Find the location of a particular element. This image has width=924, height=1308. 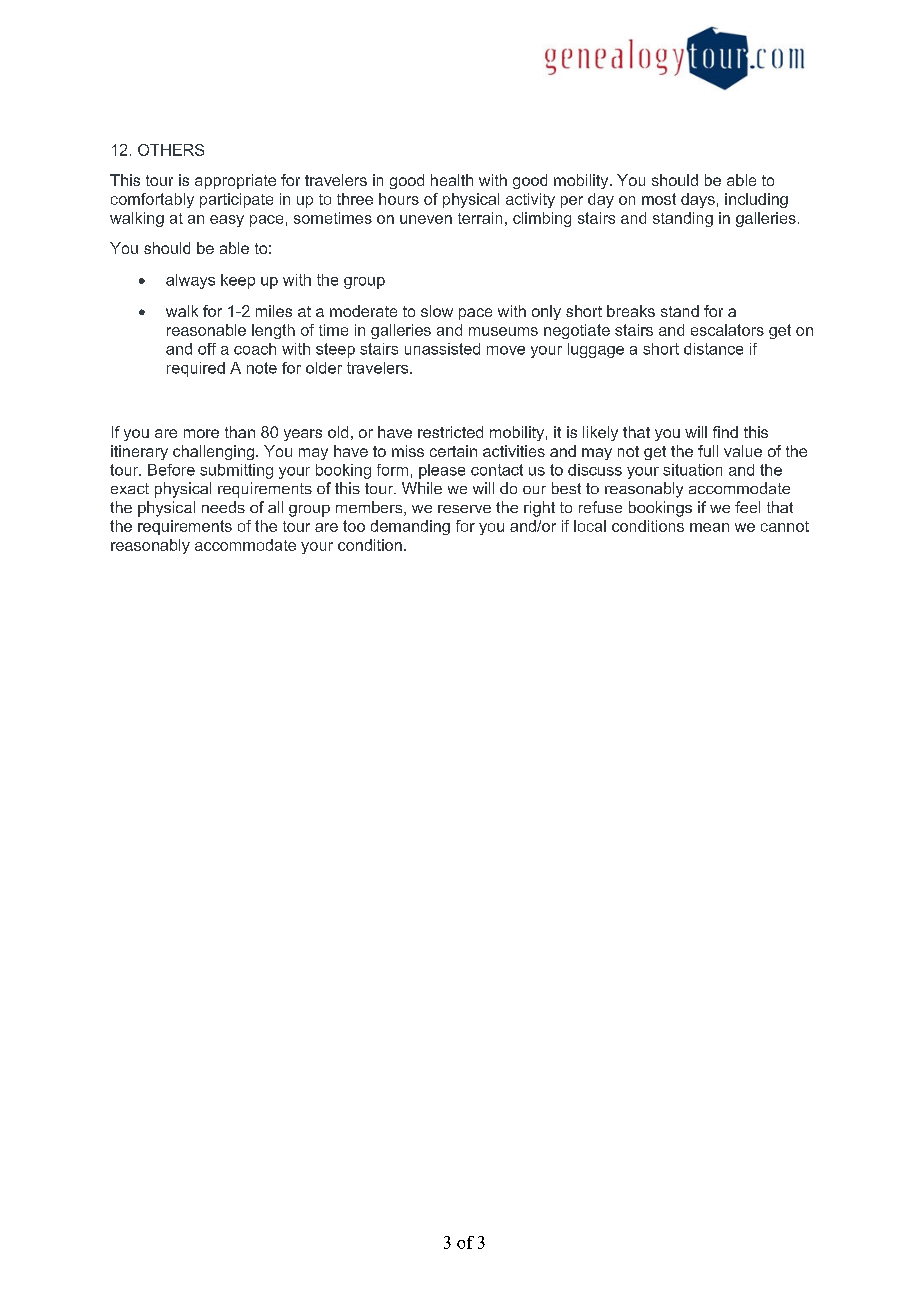

needs is located at coordinates (223, 507).
